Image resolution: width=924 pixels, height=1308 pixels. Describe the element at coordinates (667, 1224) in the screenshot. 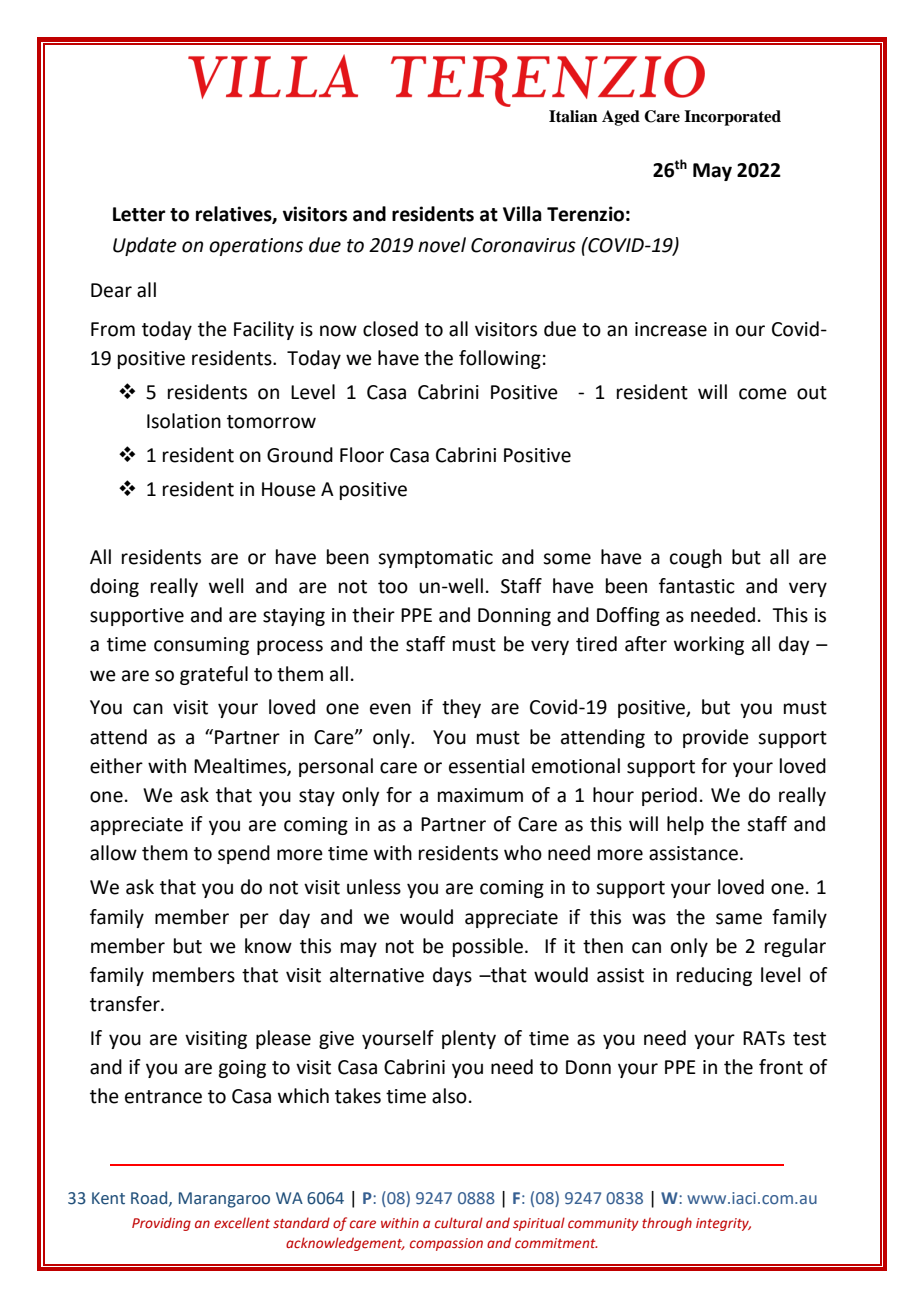

I see `through` at that location.
